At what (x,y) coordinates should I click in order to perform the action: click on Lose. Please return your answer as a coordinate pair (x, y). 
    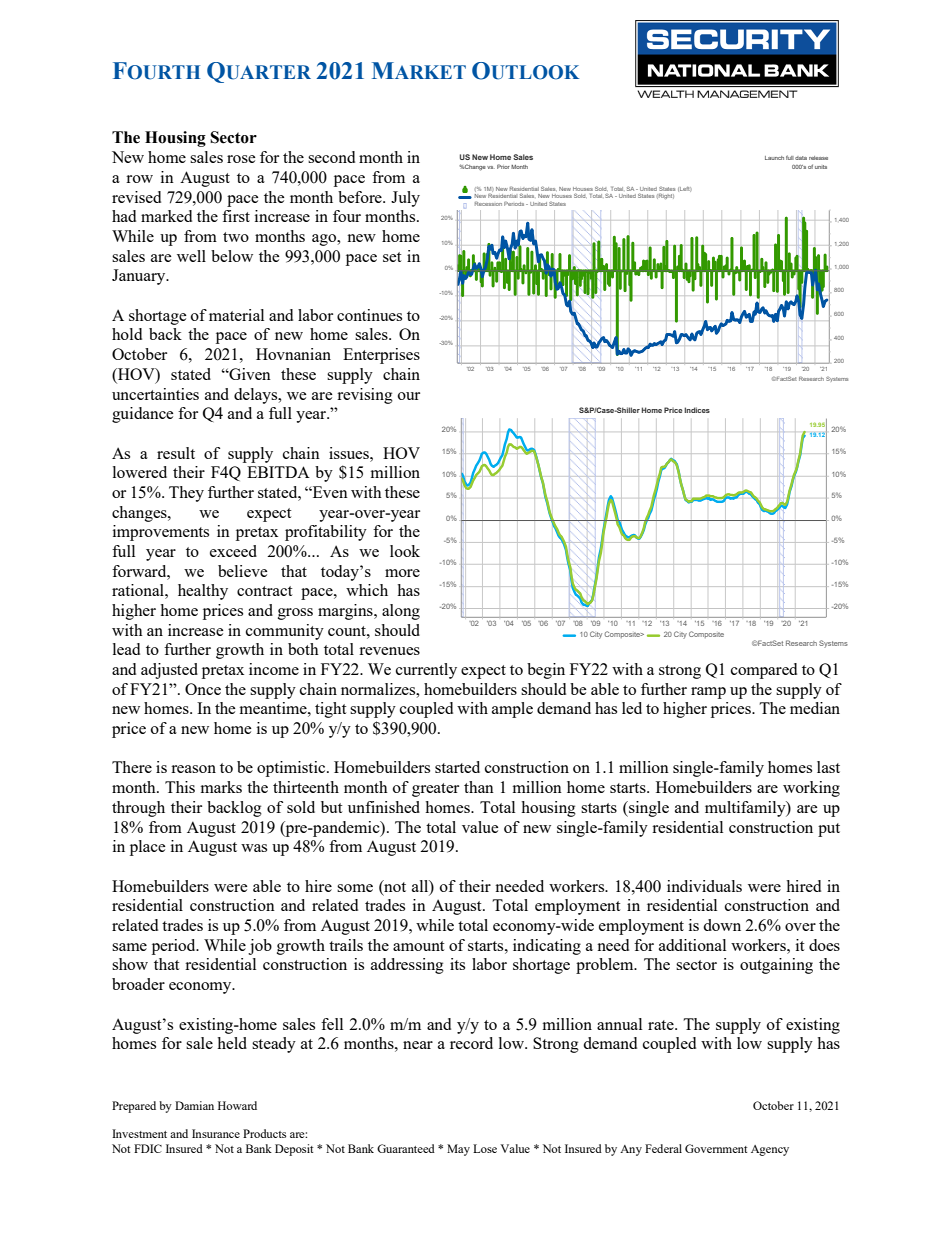
    Looking at the image, I should click on (485, 1148).
